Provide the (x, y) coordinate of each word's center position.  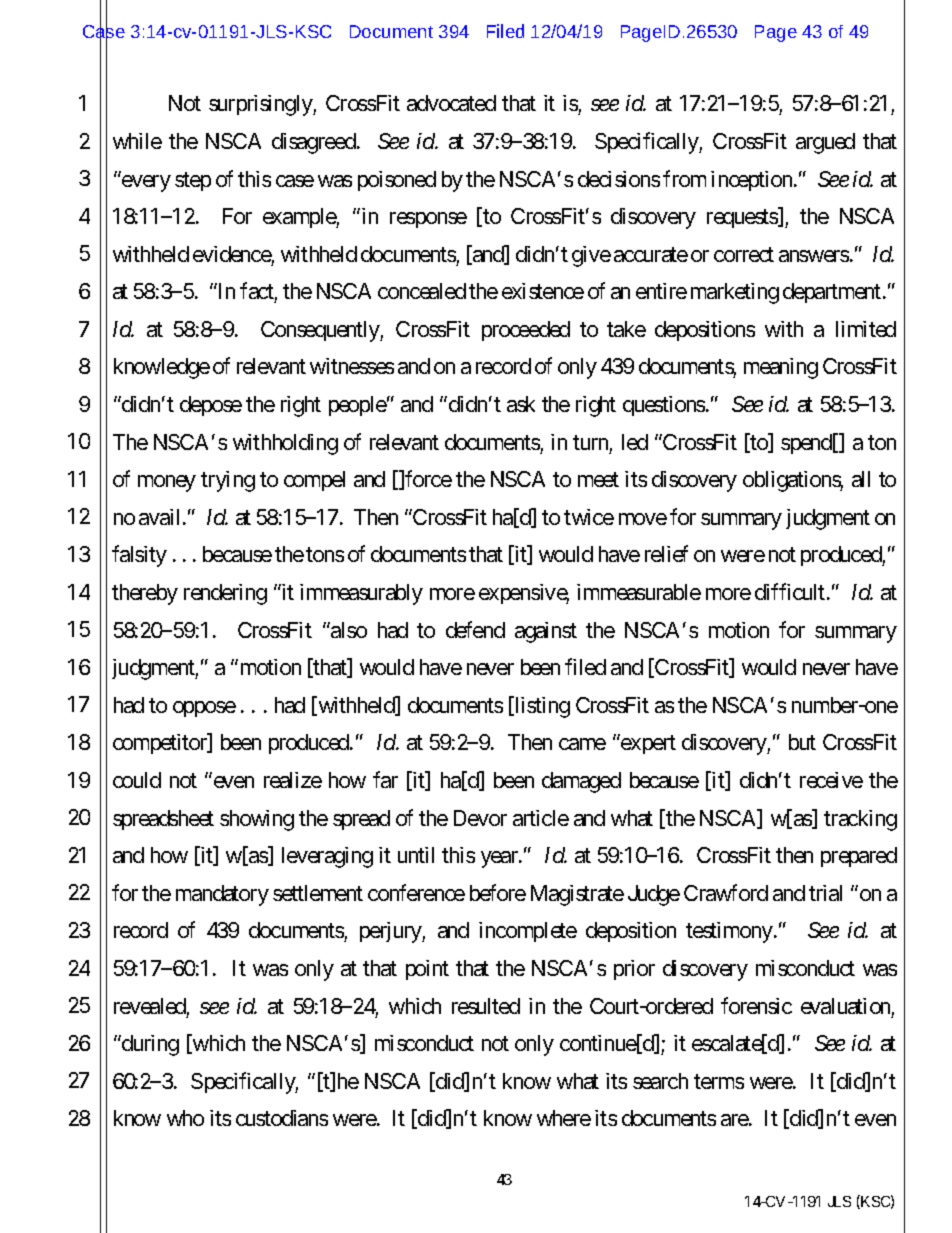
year (500, 859)
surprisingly (261, 105)
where (564, 1118)
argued (825, 143)
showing (257, 820)
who (185, 1118)
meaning (781, 368)
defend (475, 629)
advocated (451, 103)
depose (211, 406)
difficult (790, 591)
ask (521, 404)
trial (825, 893)
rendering (225, 594)
